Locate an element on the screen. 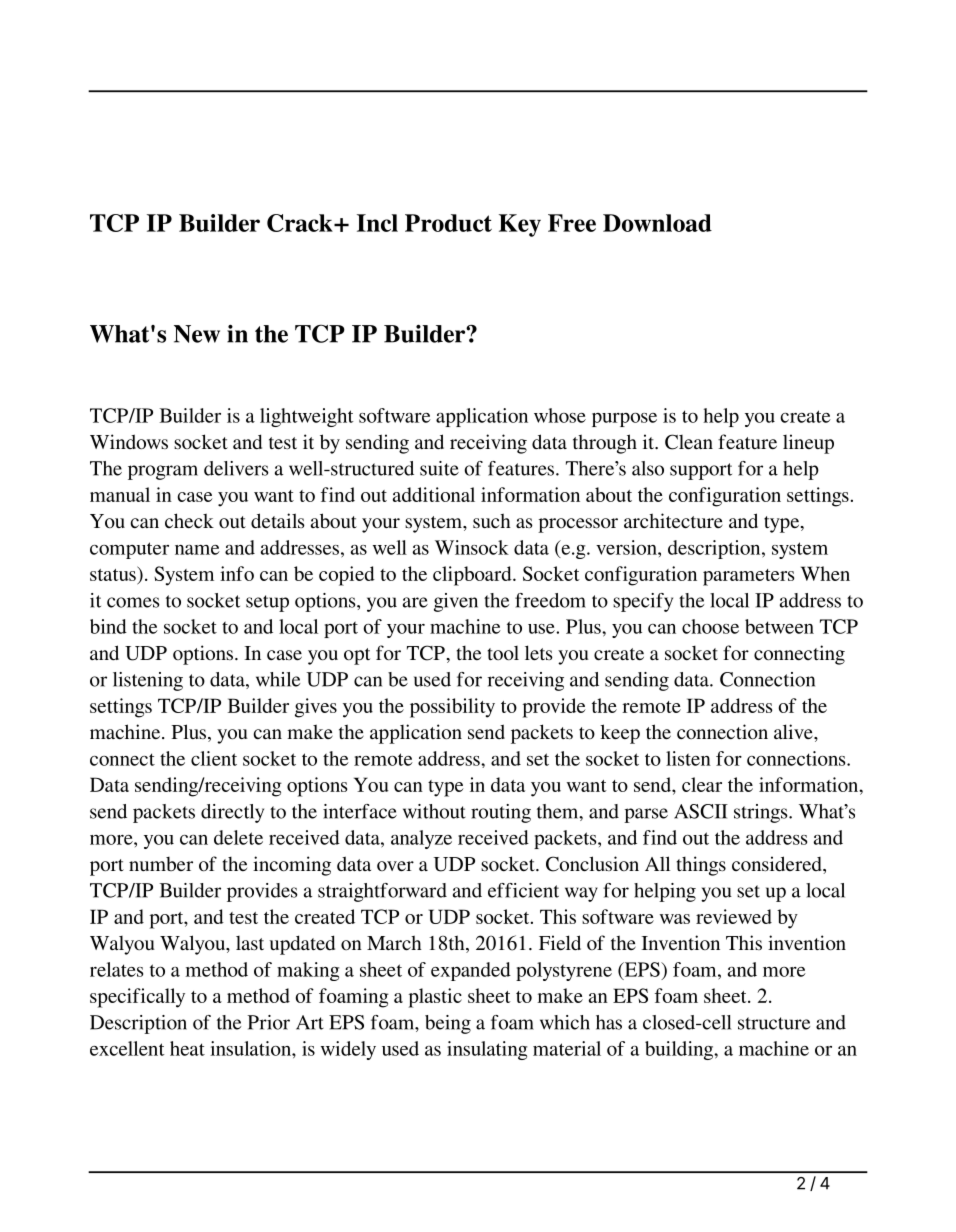 The image size is (956, 1232). Crack is located at coordinates (301, 223).
